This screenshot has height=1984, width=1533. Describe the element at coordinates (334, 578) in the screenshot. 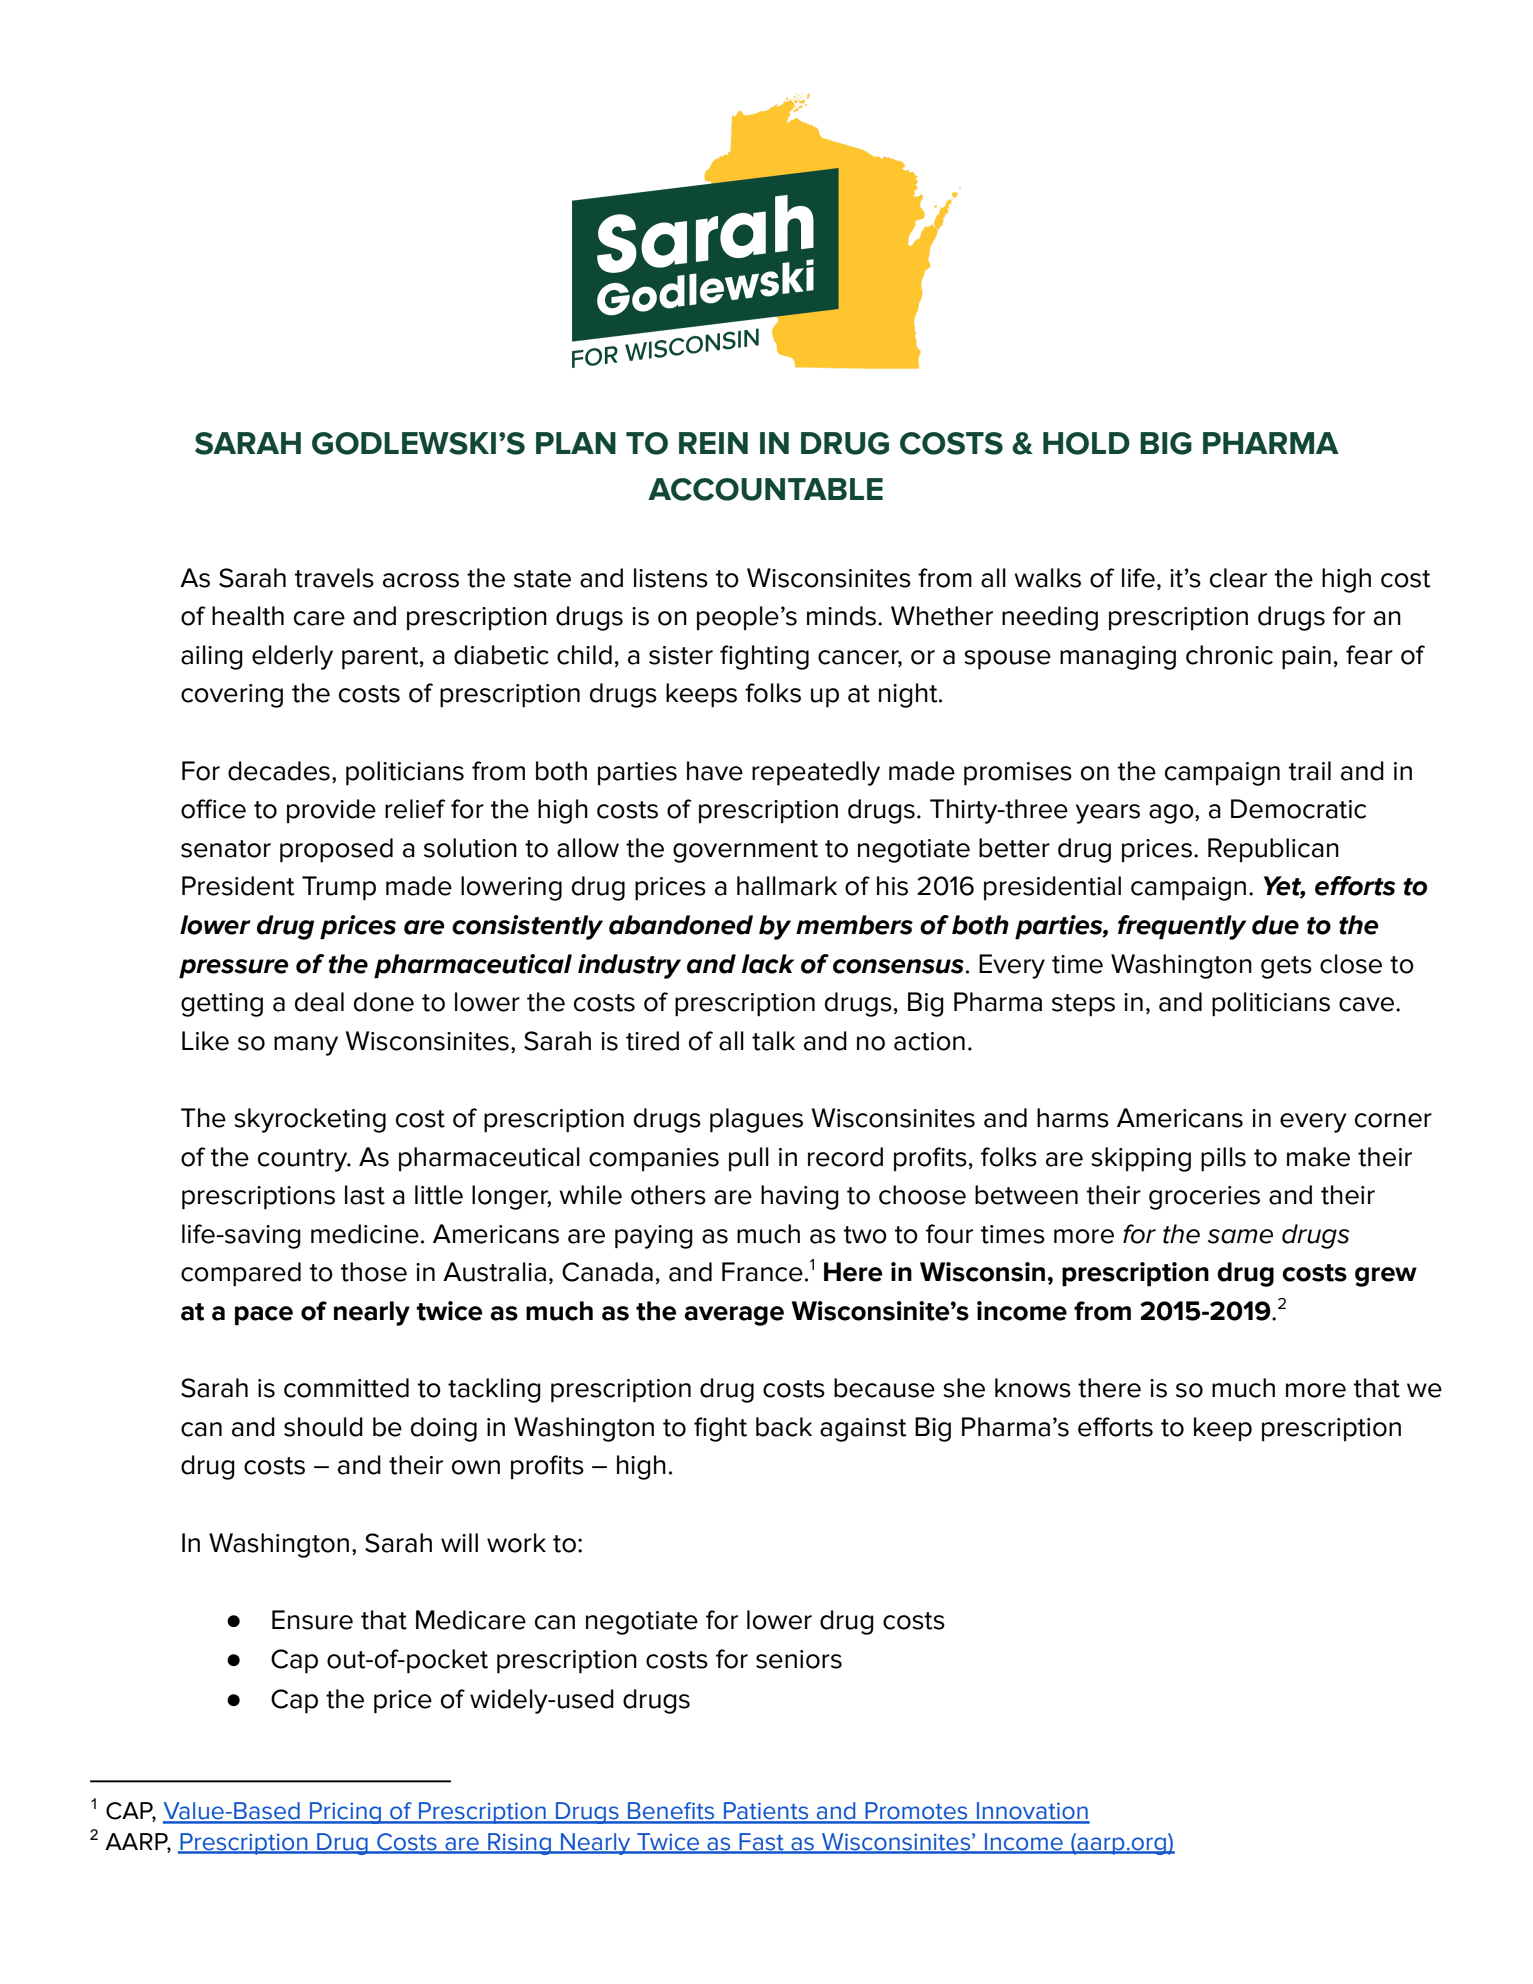

I see `travels` at that location.
